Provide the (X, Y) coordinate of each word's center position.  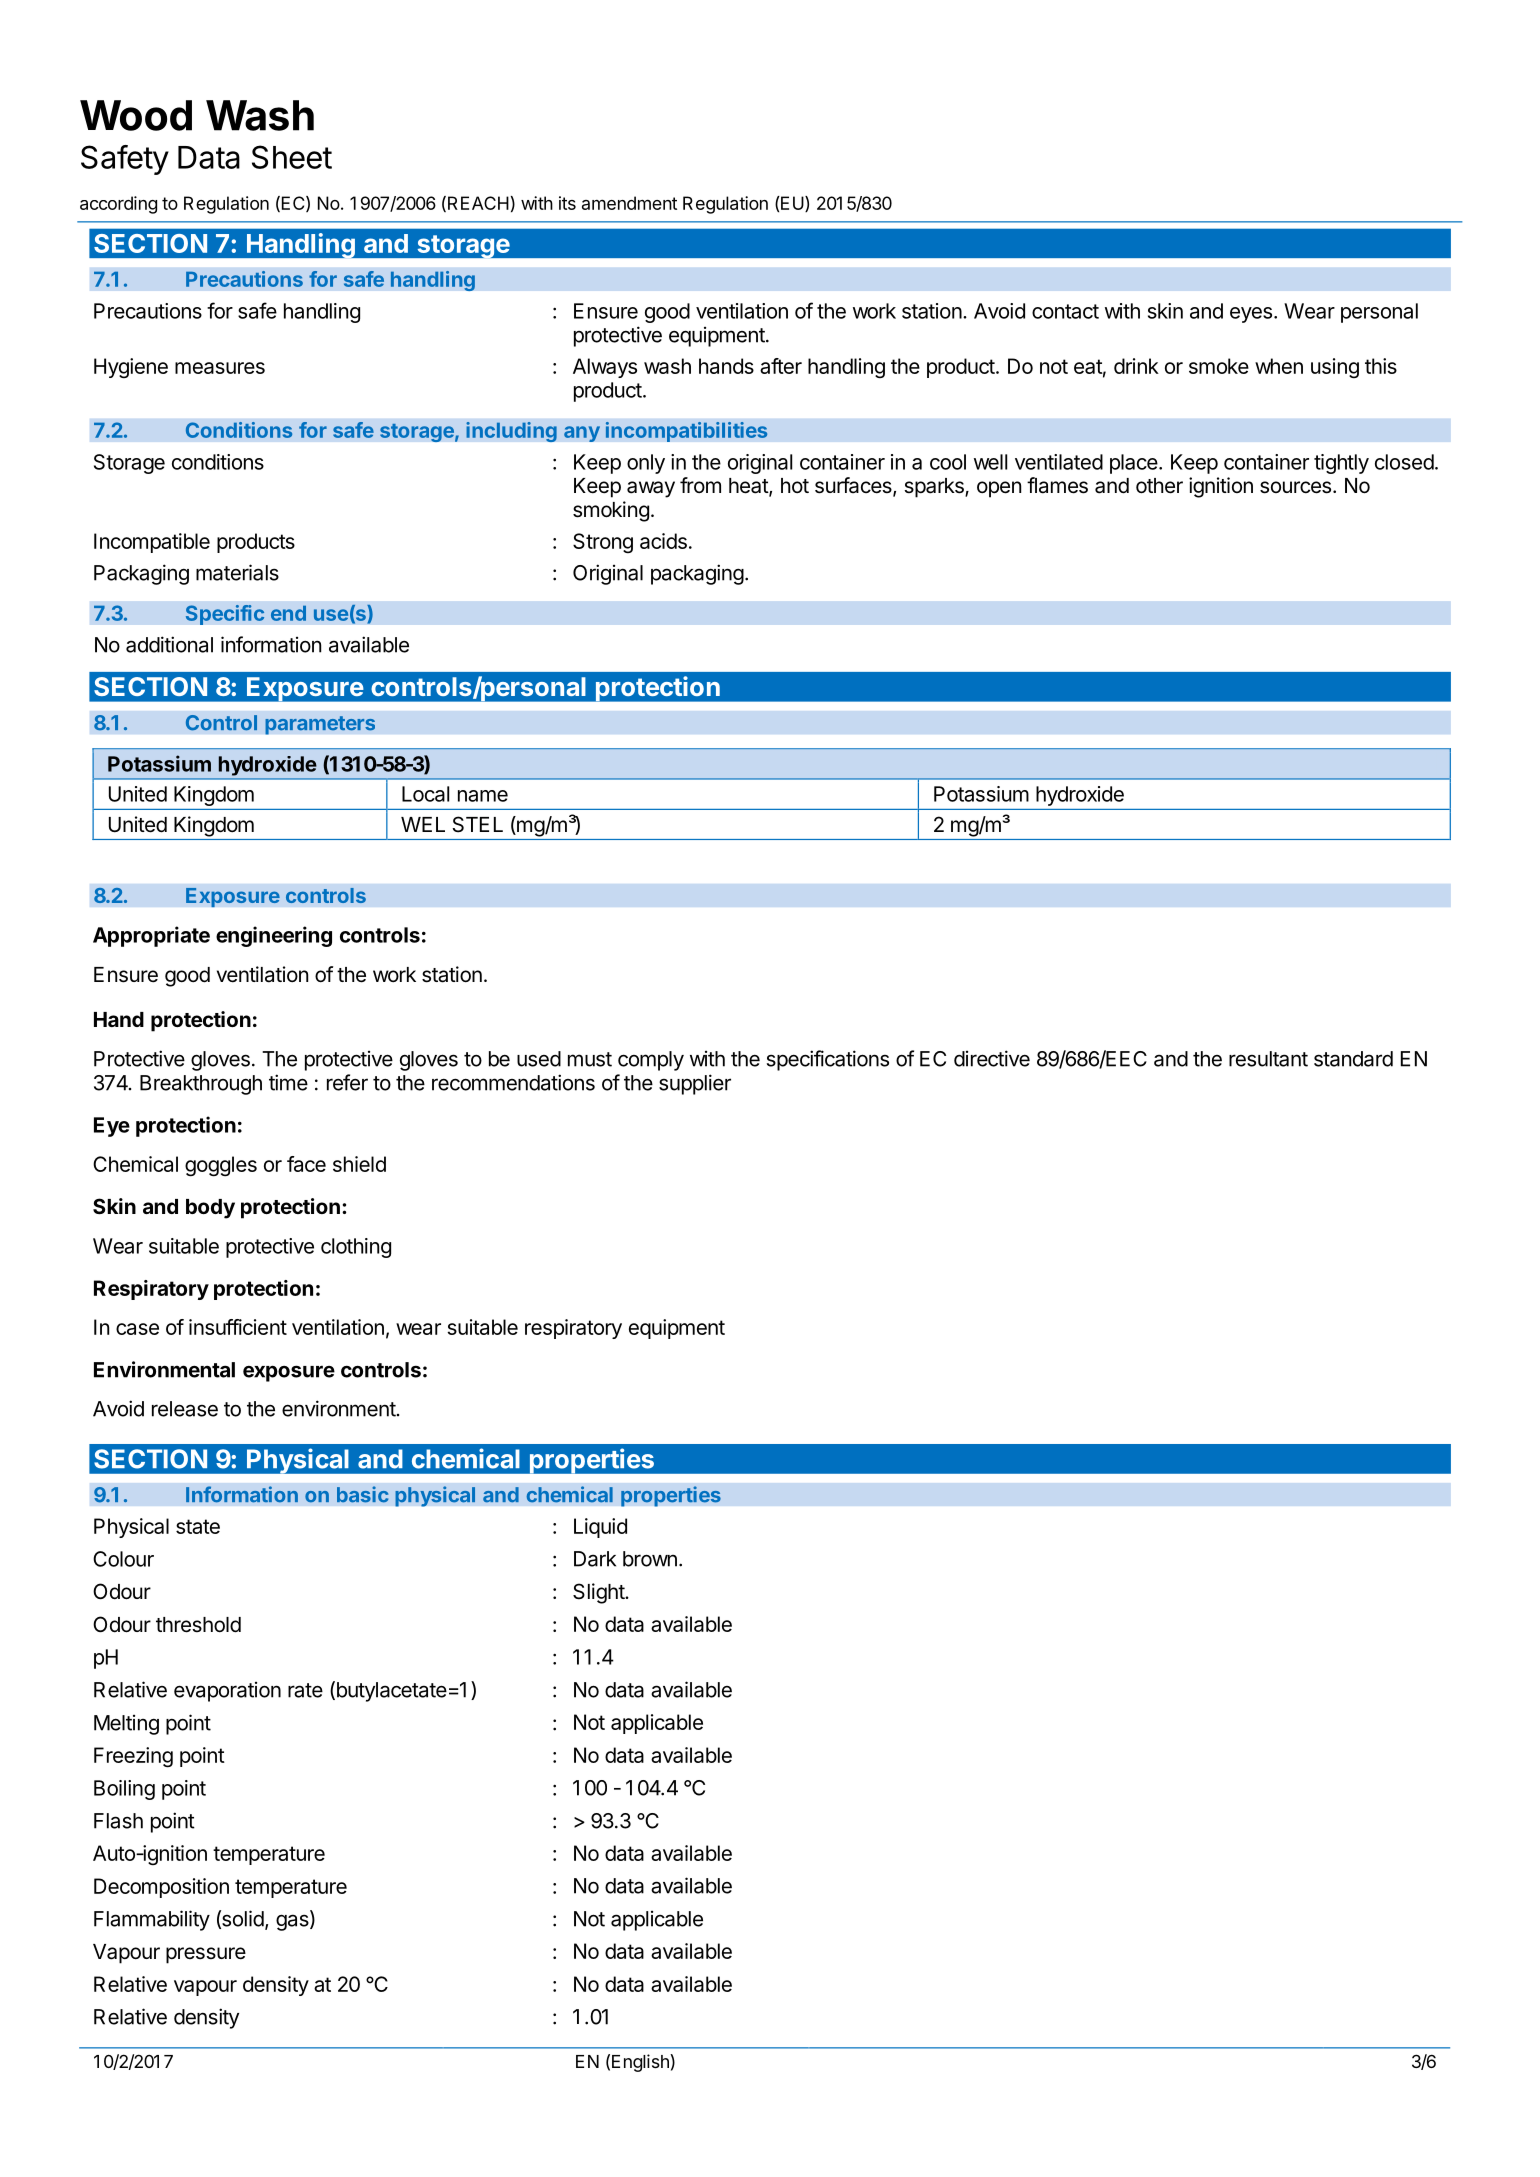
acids (663, 541)
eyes (1251, 315)
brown (650, 1559)
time (288, 1082)
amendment (629, 203)
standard (1353, 1059)
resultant (1268, 1059)
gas (293, 1922)
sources (1295, 487)
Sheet (292, 157)
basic (362, 1494)
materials (237, 572)
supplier (695, 1084)
